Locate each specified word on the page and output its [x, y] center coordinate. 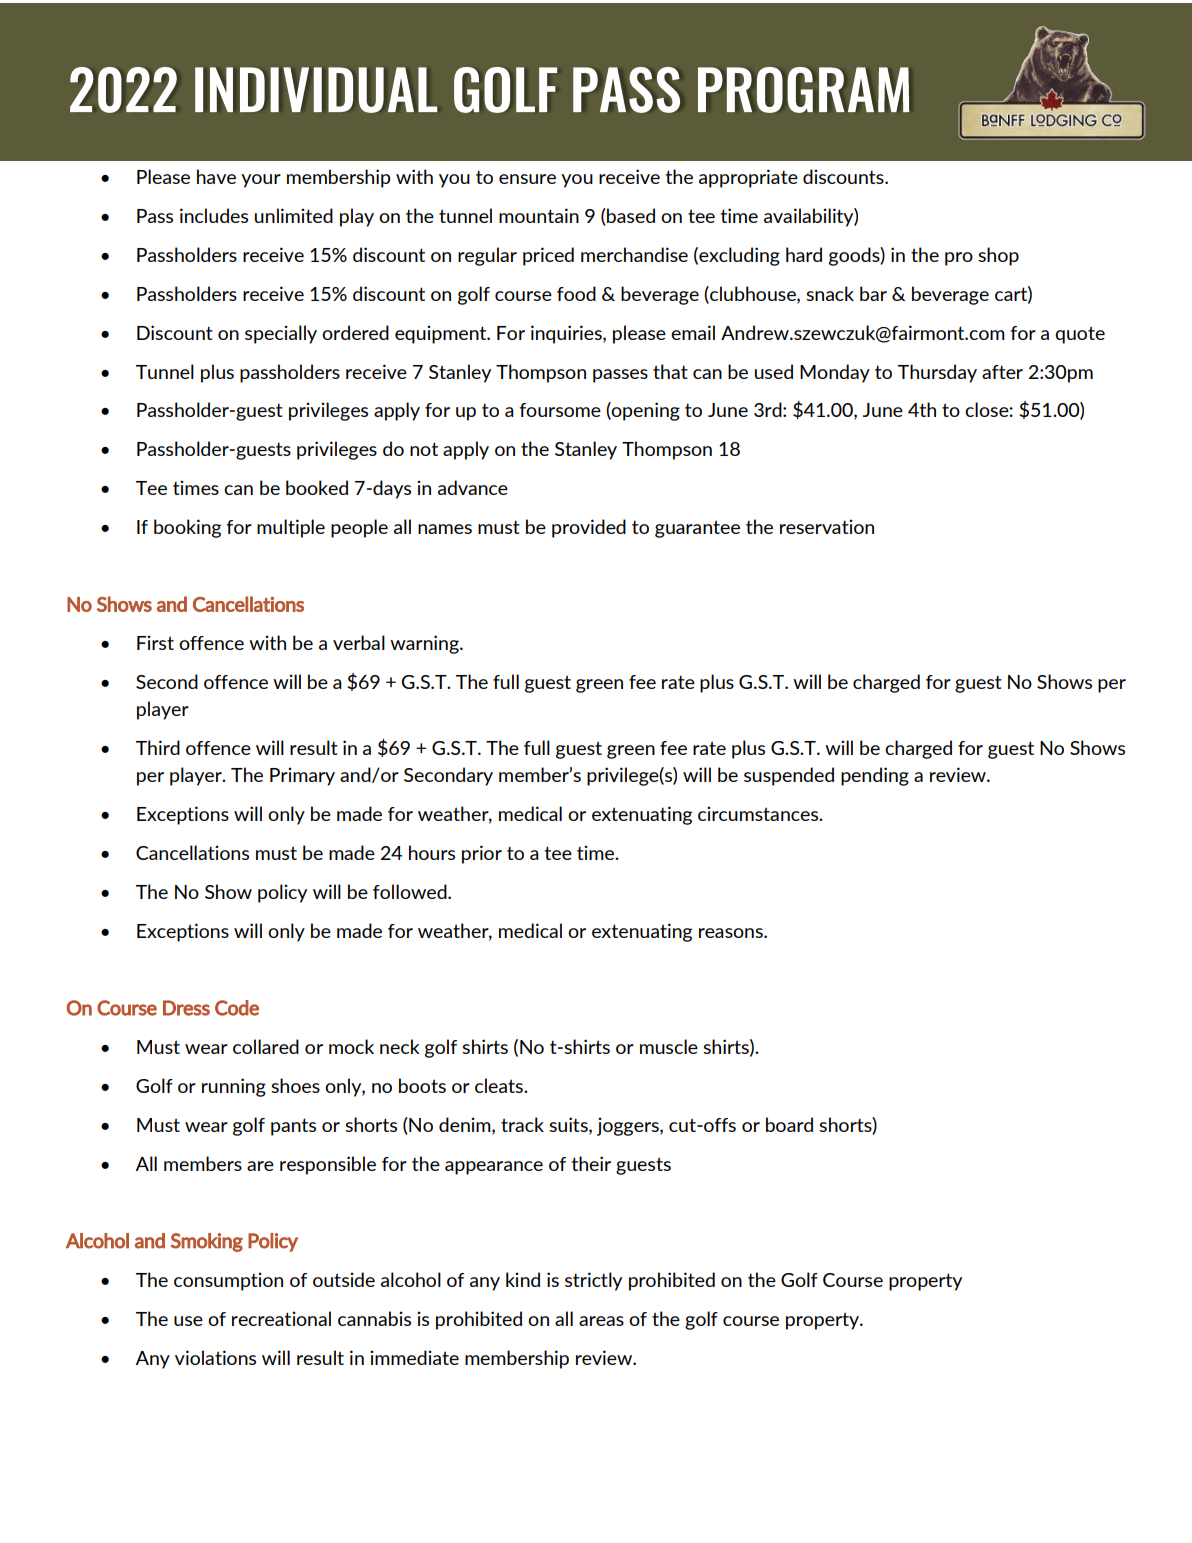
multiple [291, 528]
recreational [281, 1318]
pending [875, 776]
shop [998, 256]
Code [237, 1008]
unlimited [294, 215]
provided [589, 528]
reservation [827, 526]
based [630, 215]
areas [601, 1321]
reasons [732, 933]
